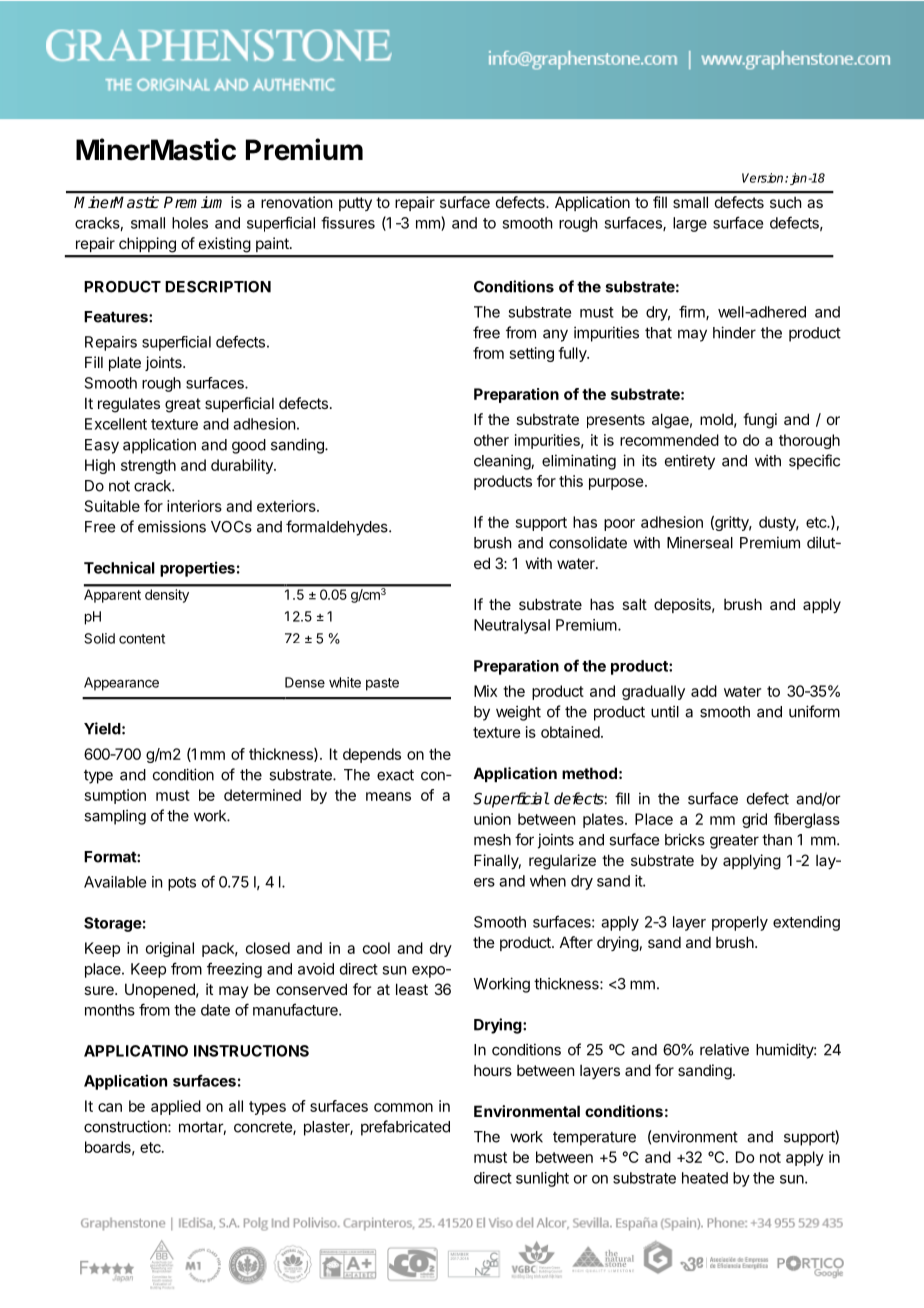  What do you see at coordinates (197, 569) in the screenshot?
I see `properties` at bounding box center [197, 569].
